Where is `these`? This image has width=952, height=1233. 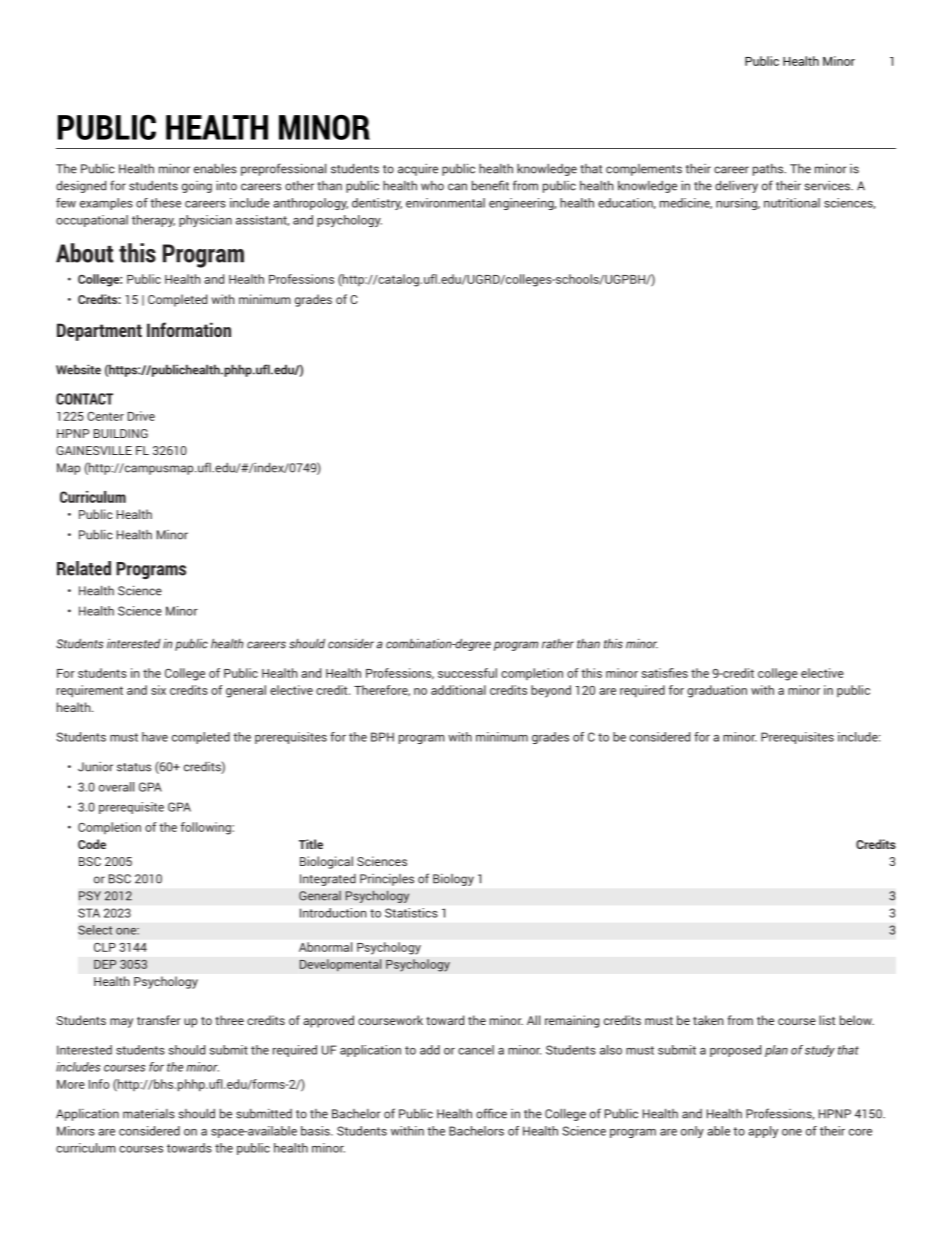
these is located at coordinates (165, 203).
